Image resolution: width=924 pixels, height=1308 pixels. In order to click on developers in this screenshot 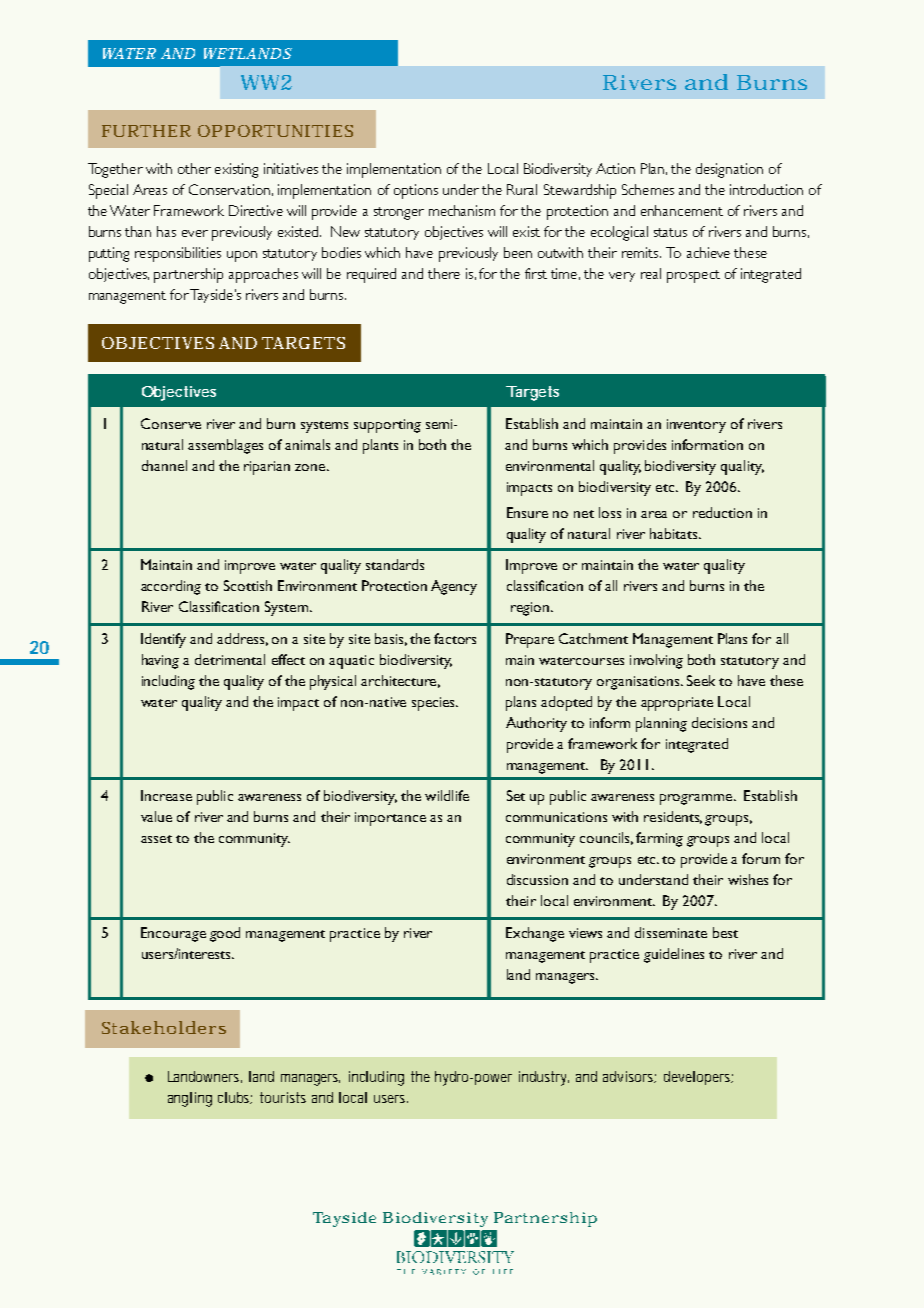, I will do `click(698, 1078)`.
